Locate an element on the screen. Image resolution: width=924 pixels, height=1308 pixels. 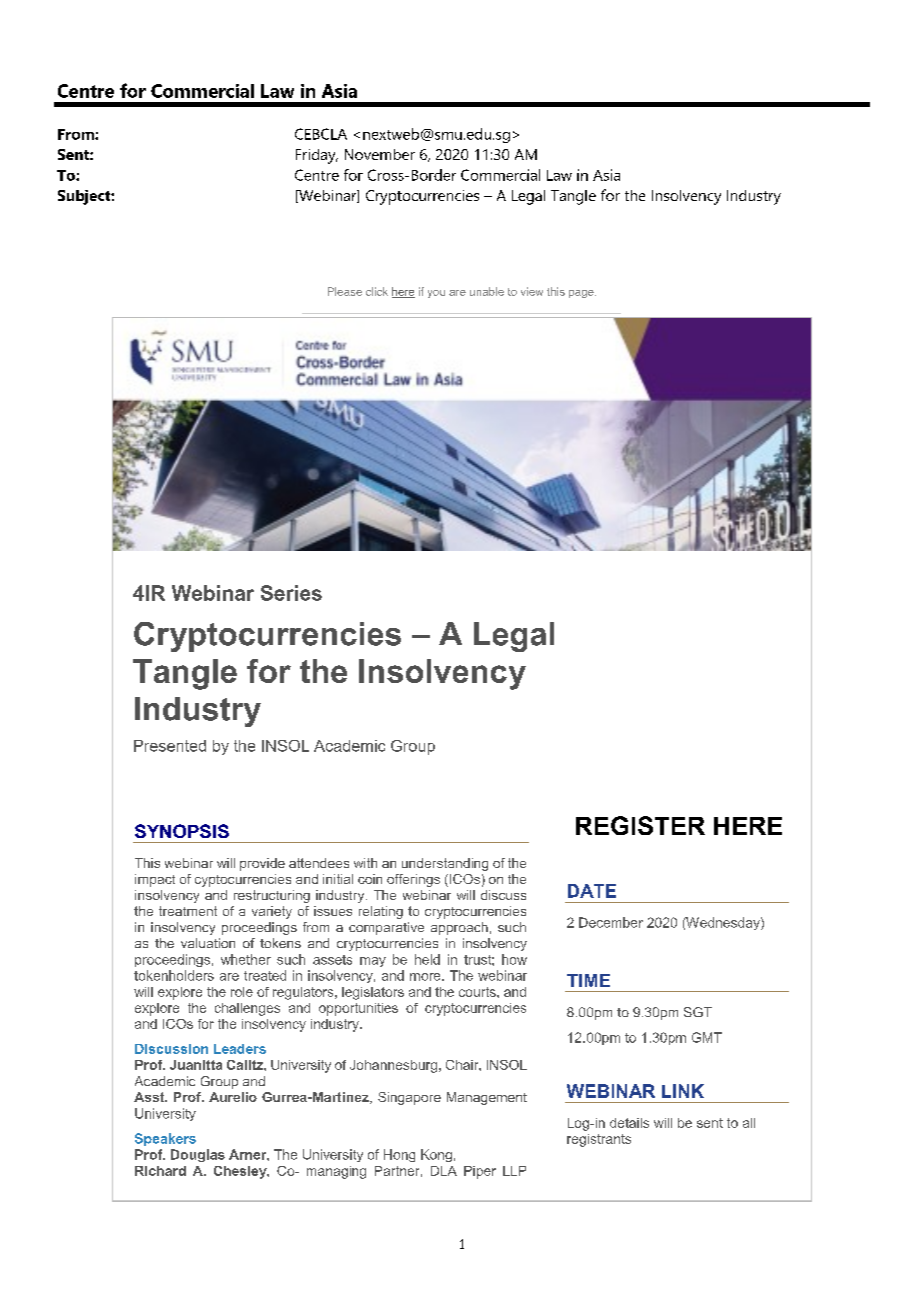
SYNOPSIS is located at coordinates (182, 831).
